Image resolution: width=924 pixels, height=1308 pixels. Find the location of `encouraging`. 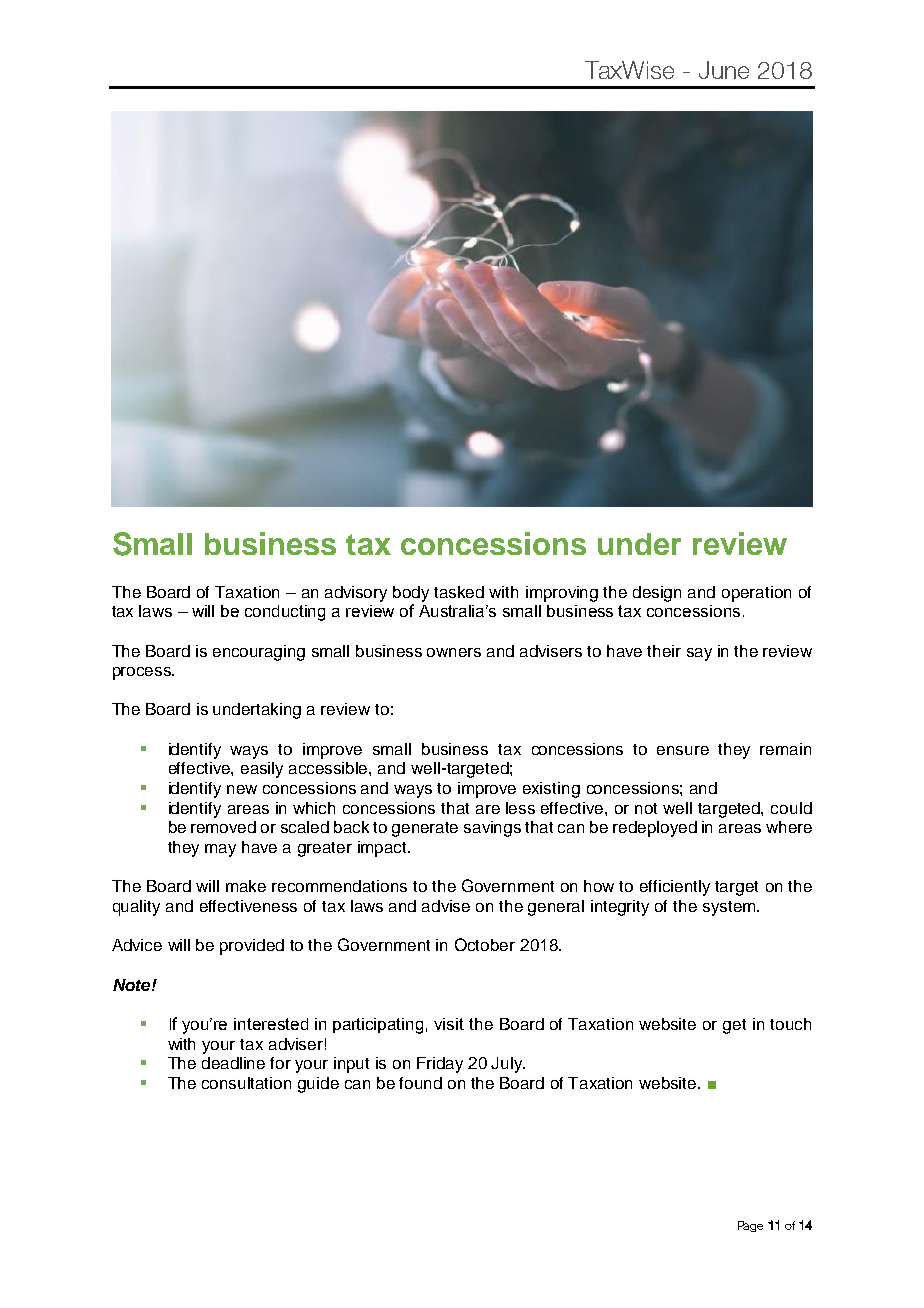

encouraging is located at coordinates (259, 653).
